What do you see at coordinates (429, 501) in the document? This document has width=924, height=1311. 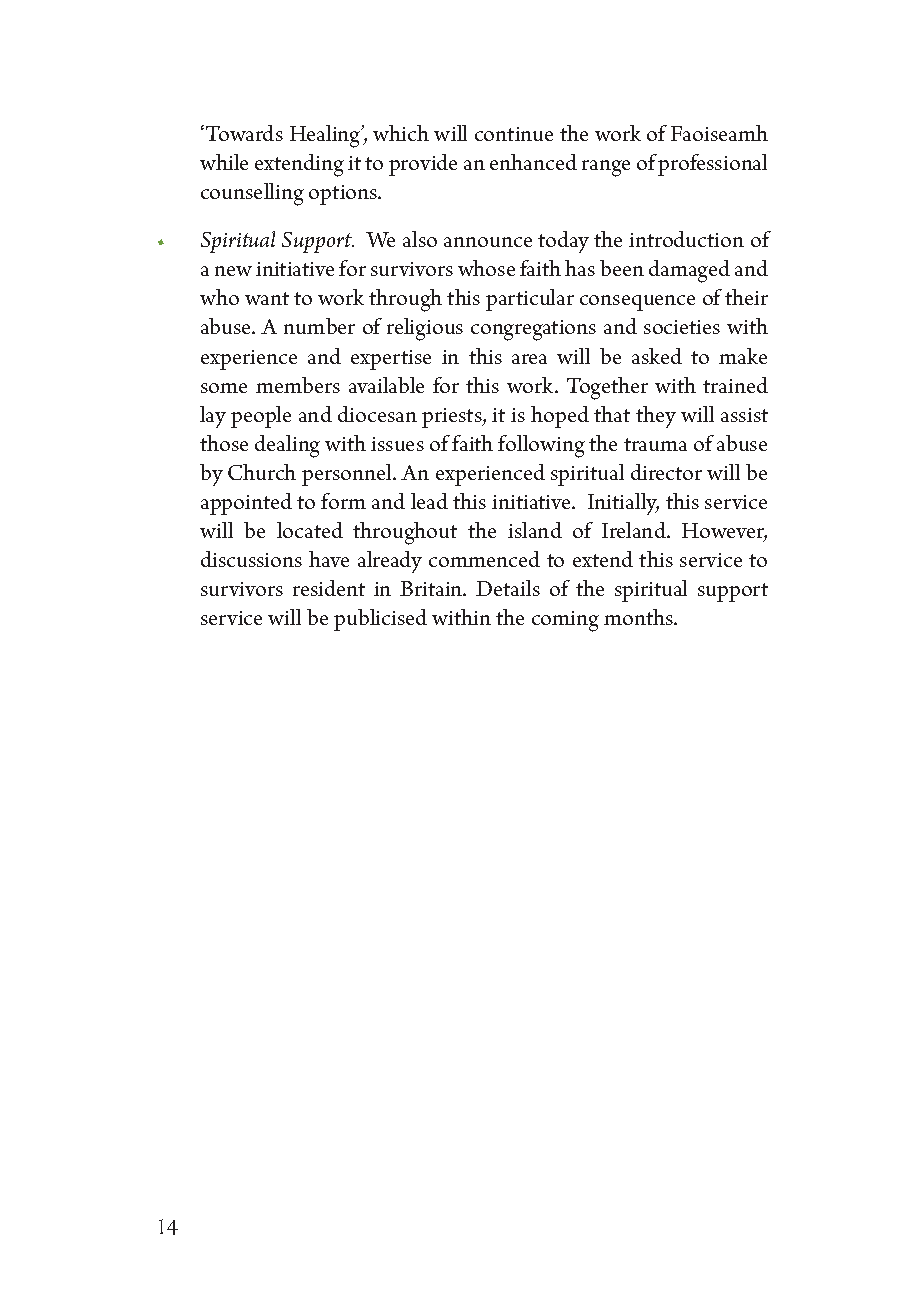 I see `lead` at bounding box center [429, 501].
